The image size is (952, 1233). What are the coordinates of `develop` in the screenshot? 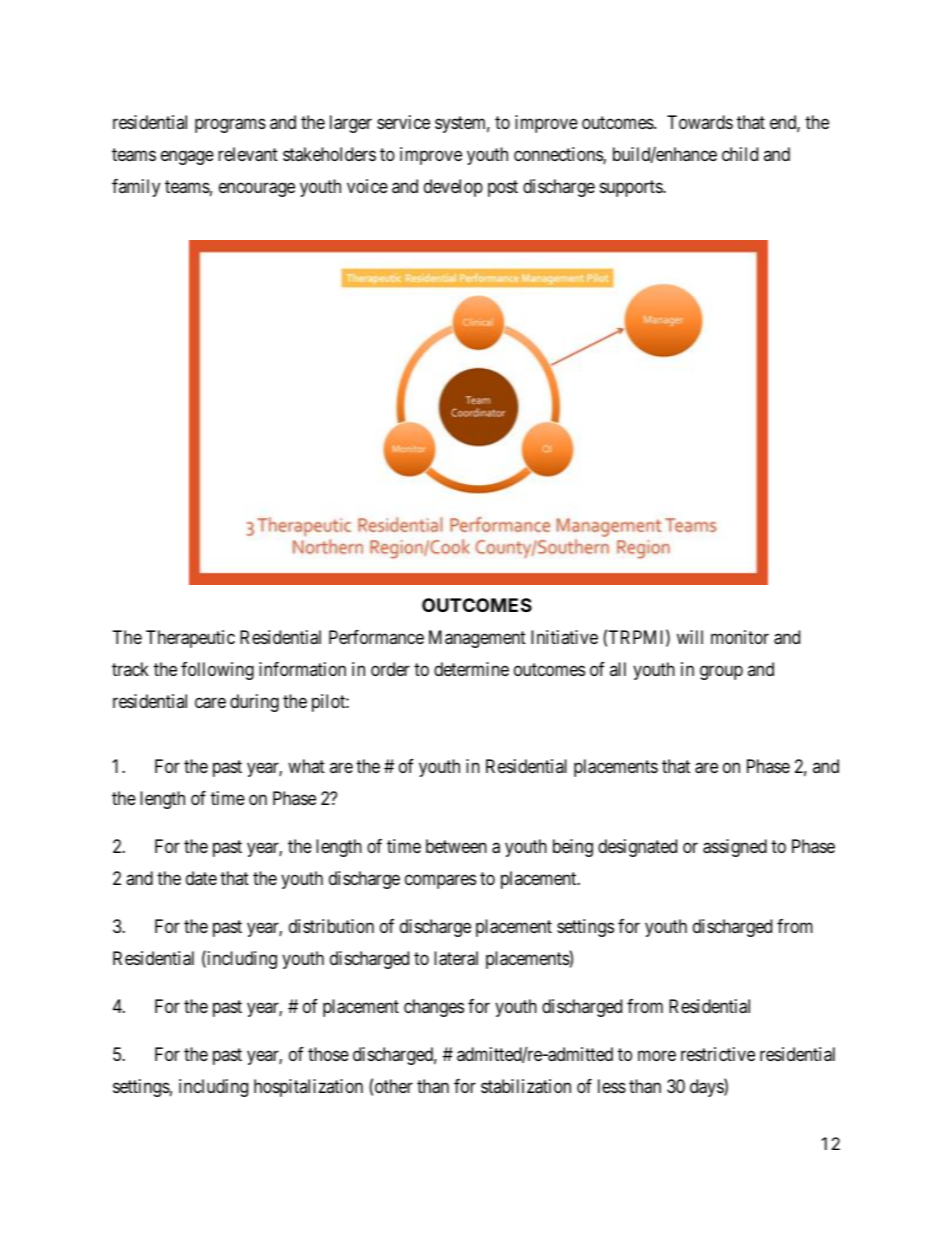 It's located at (453, 188).
